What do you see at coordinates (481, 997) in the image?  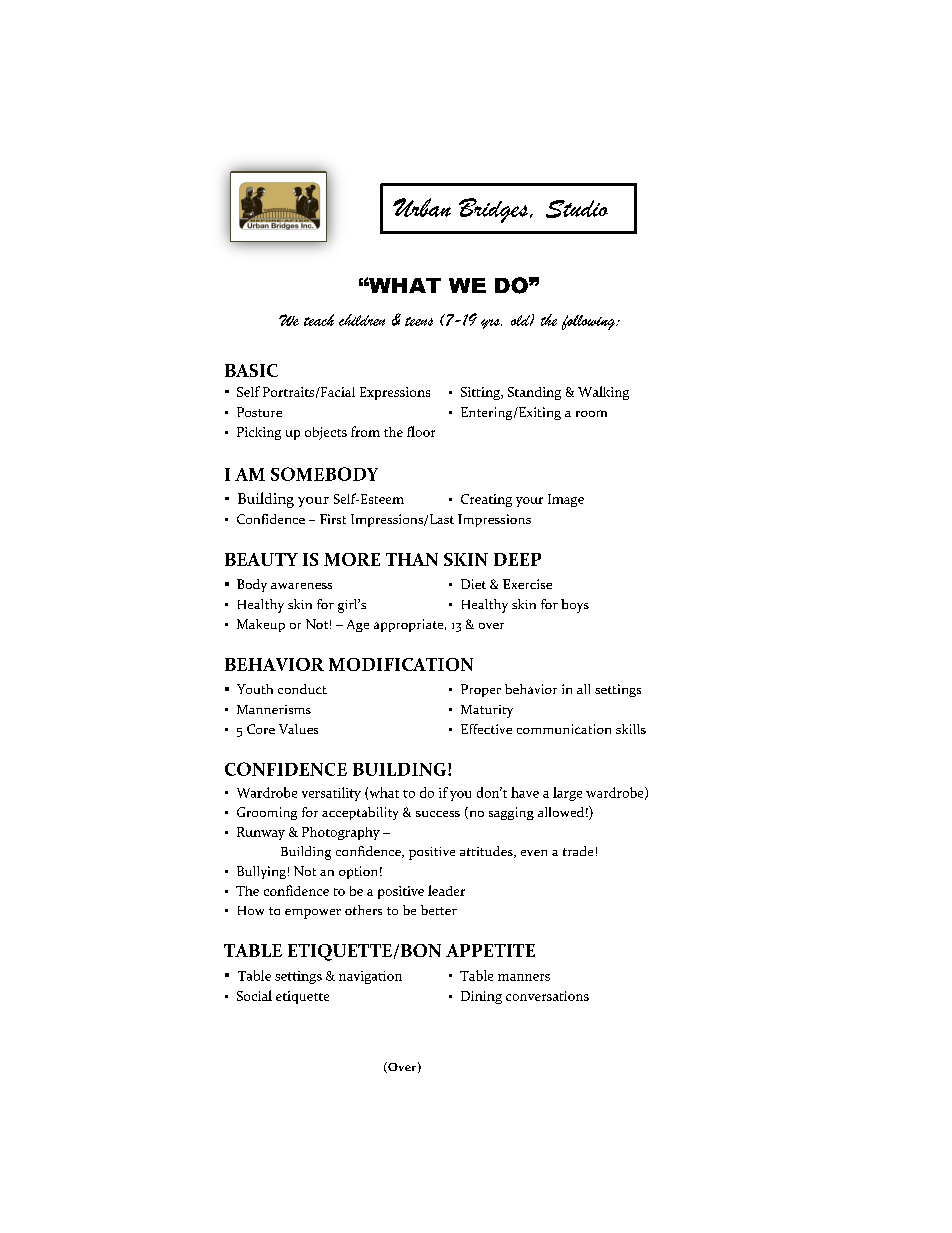 I see `Dining` at bounding box center [481, 997].
